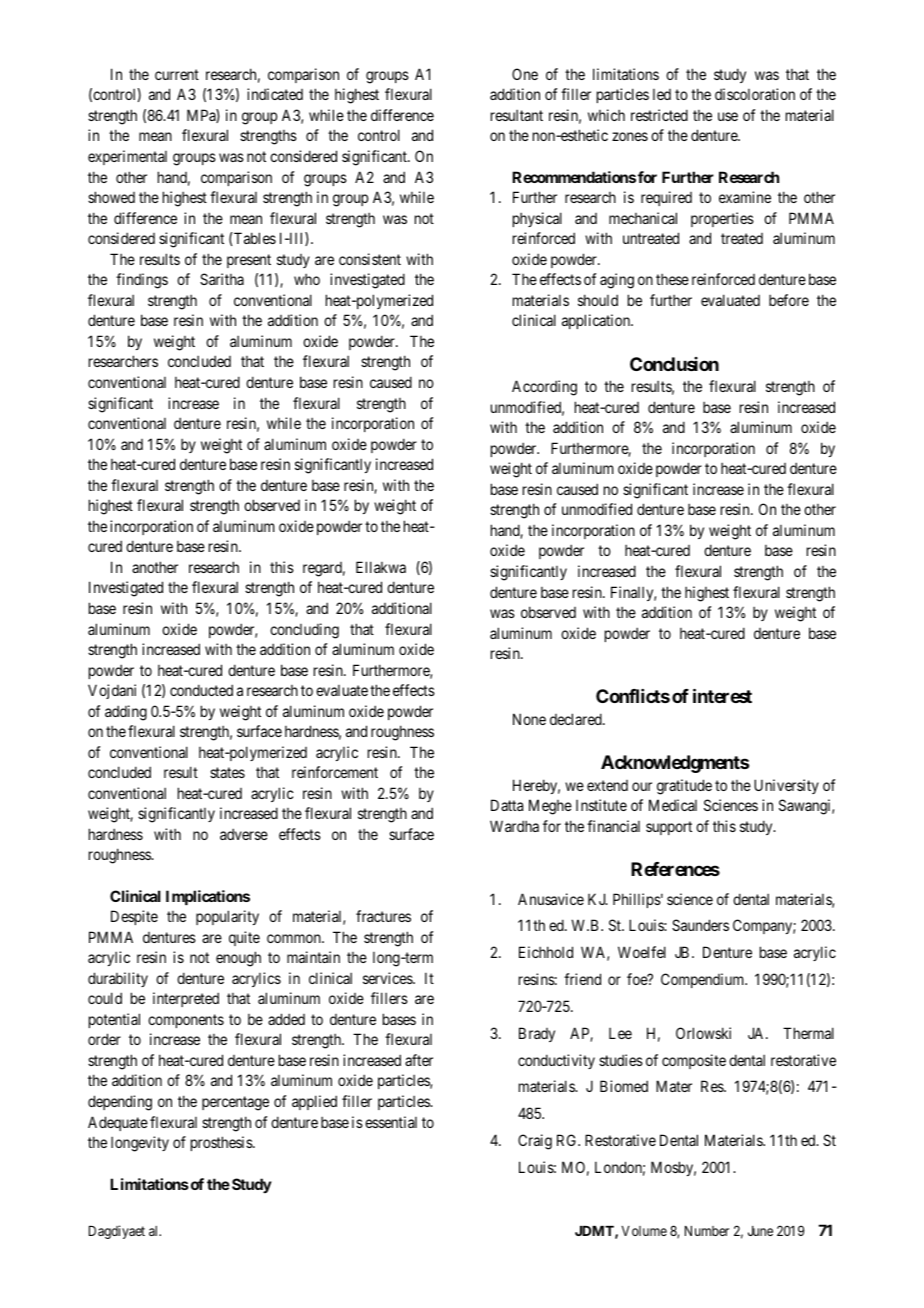  Describe the element at coordinates (535, 1142) in the document. I see `Craig` at that location.
